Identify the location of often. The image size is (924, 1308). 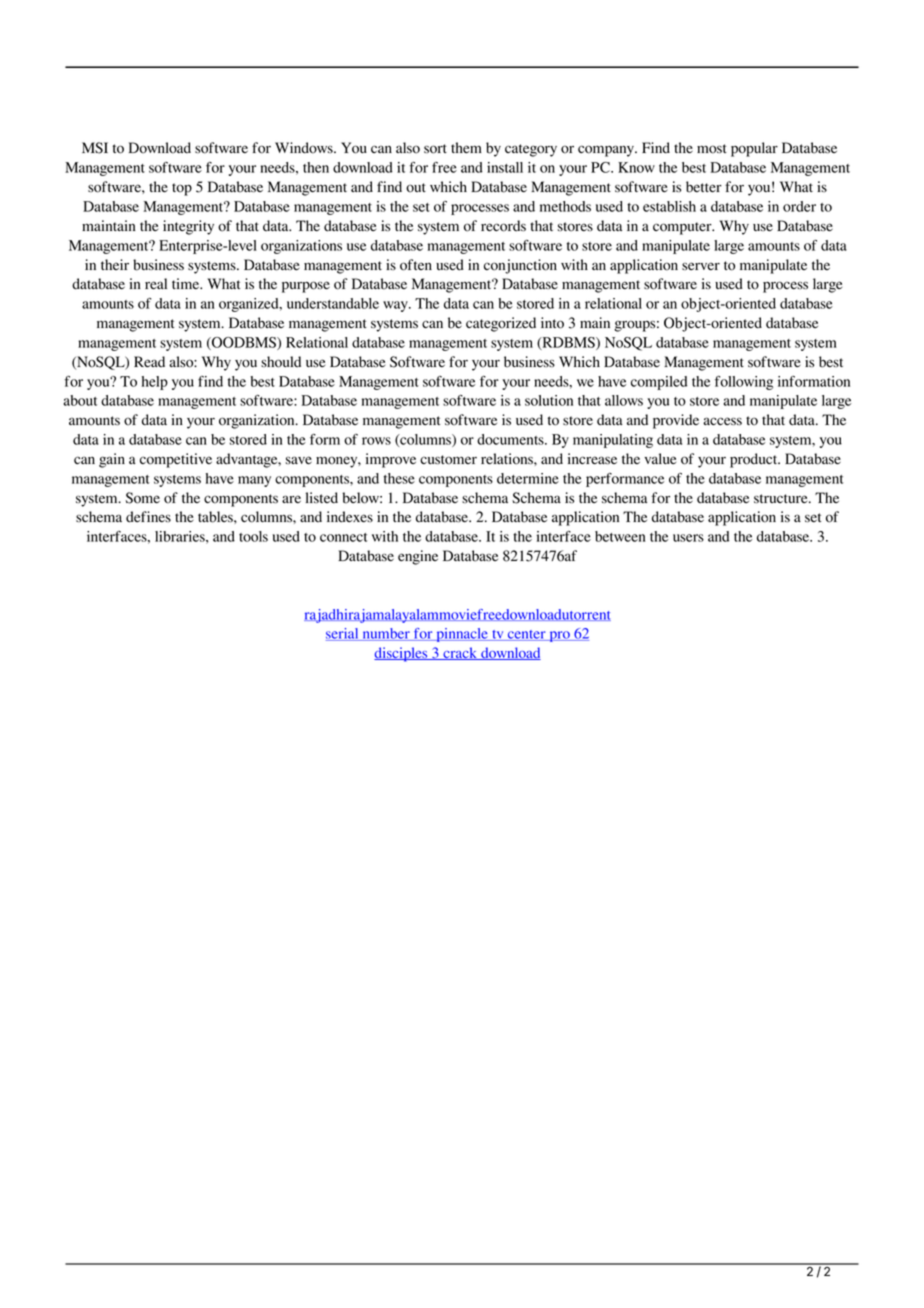
(416, 265).
